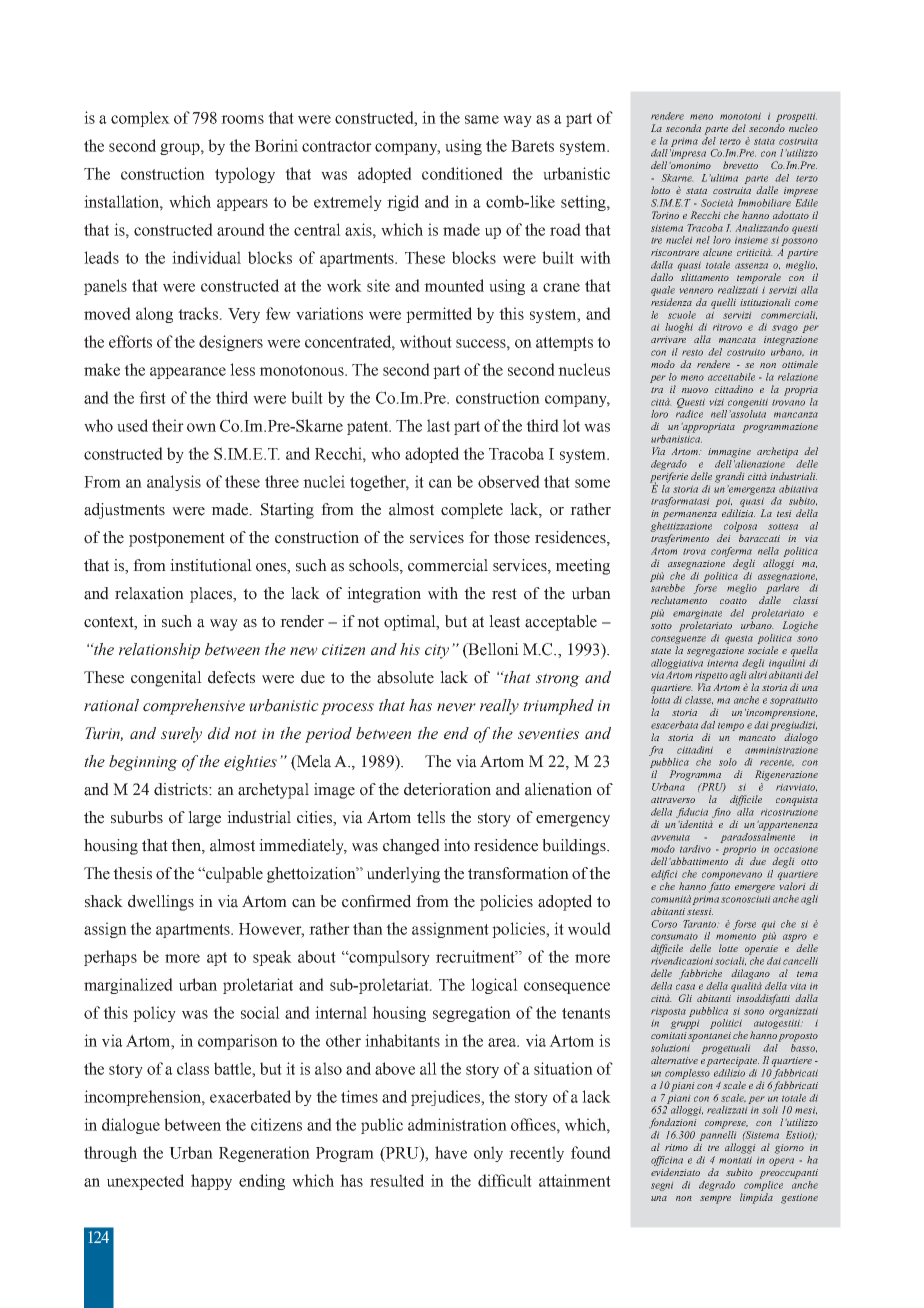  Describe the element at coordinates (803, 128) in the screenshot. I see `nucleo` at that location.
